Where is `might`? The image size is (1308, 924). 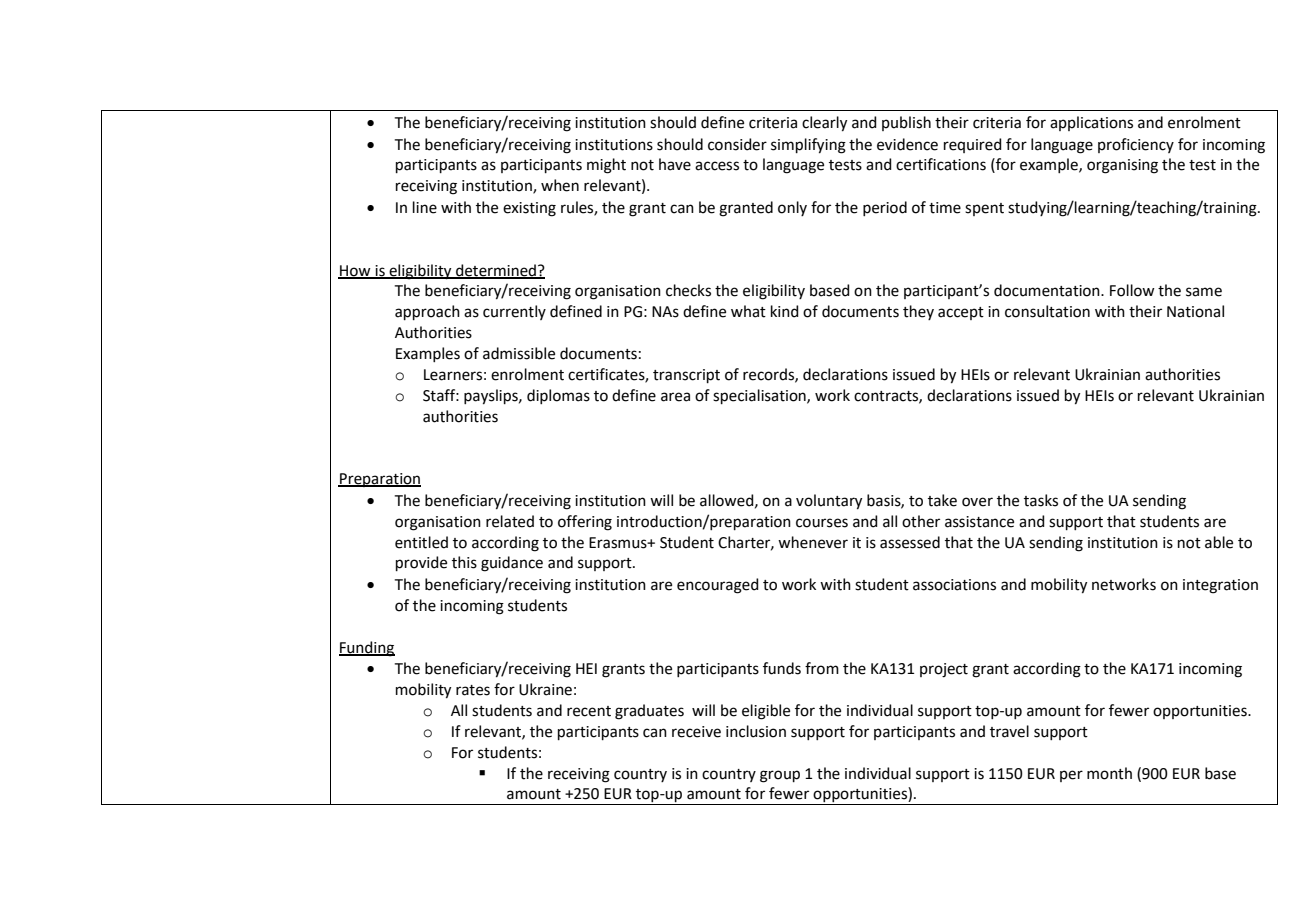
might is located at coordinates (606, 166).
